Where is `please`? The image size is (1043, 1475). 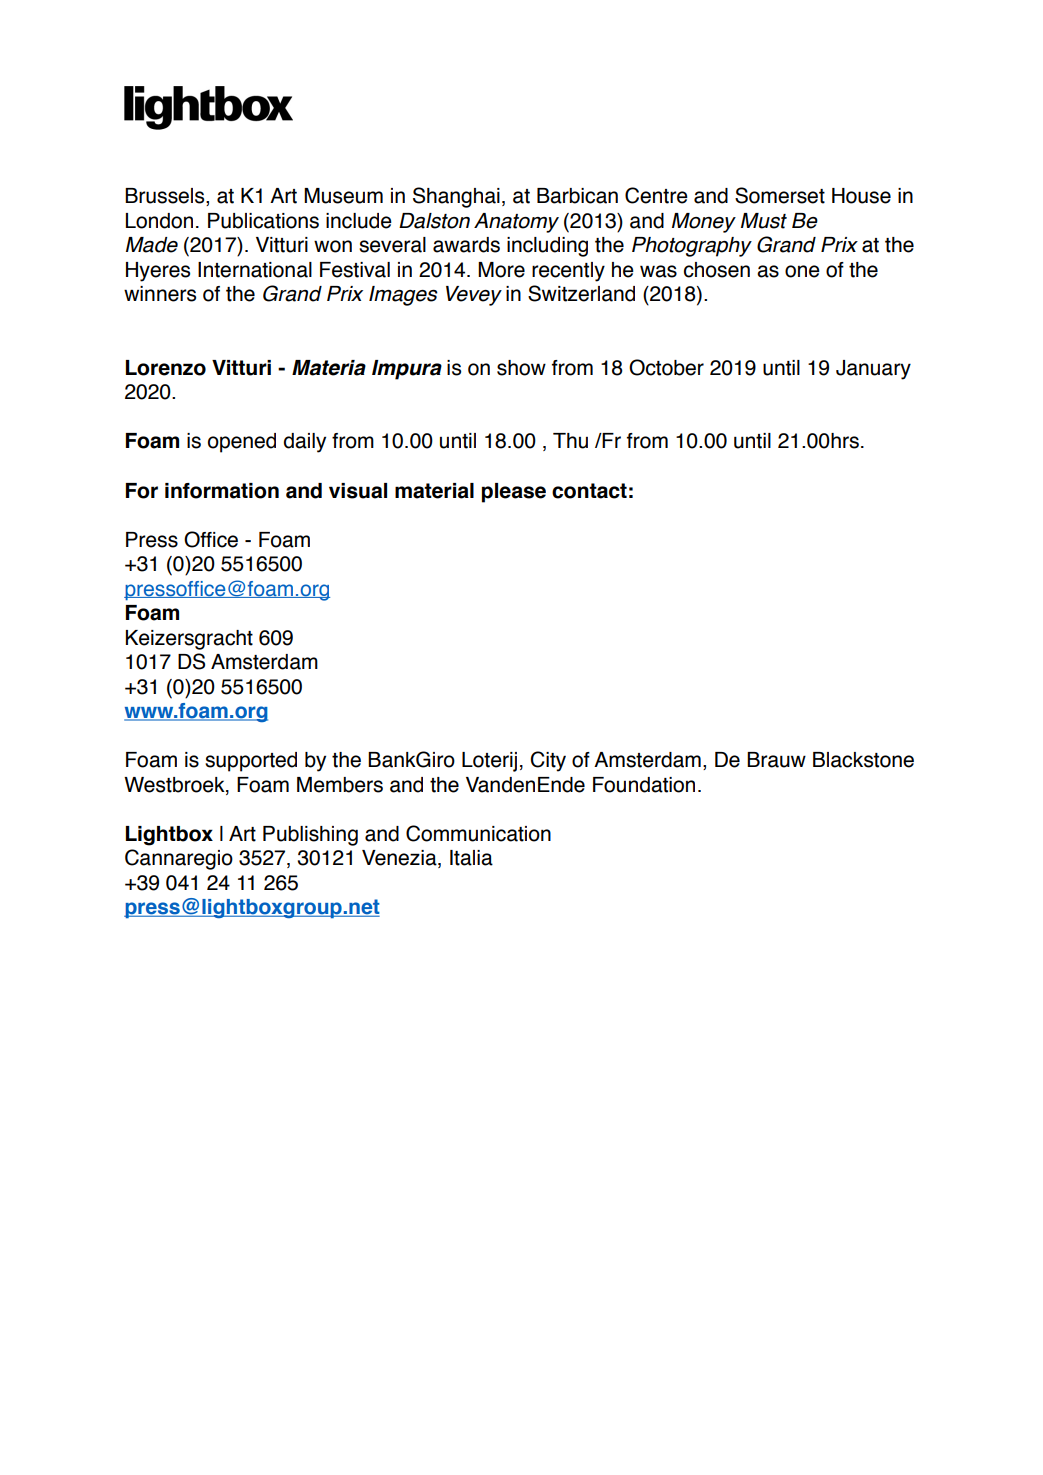
please is located at coordinates (514, 493).
